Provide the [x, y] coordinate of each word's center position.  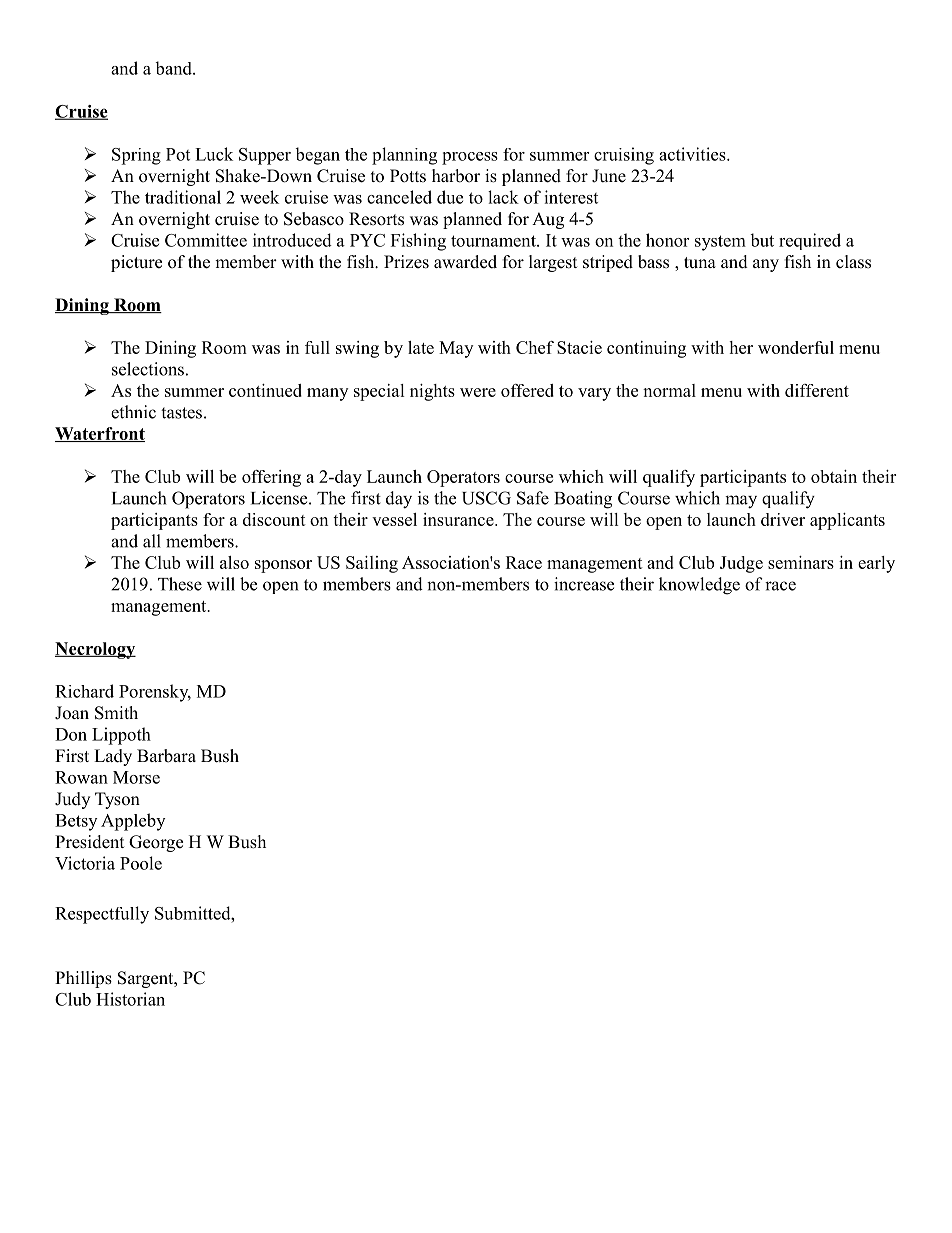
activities [693, 154]
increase [584, 584]
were [478, 392]
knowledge [699, 586]
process [470, 158]
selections [148, 369]
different [817, 390]
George [156, 843]
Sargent [147, 979]
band [174, 68]
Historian [130, 999]
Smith [116, 713]
